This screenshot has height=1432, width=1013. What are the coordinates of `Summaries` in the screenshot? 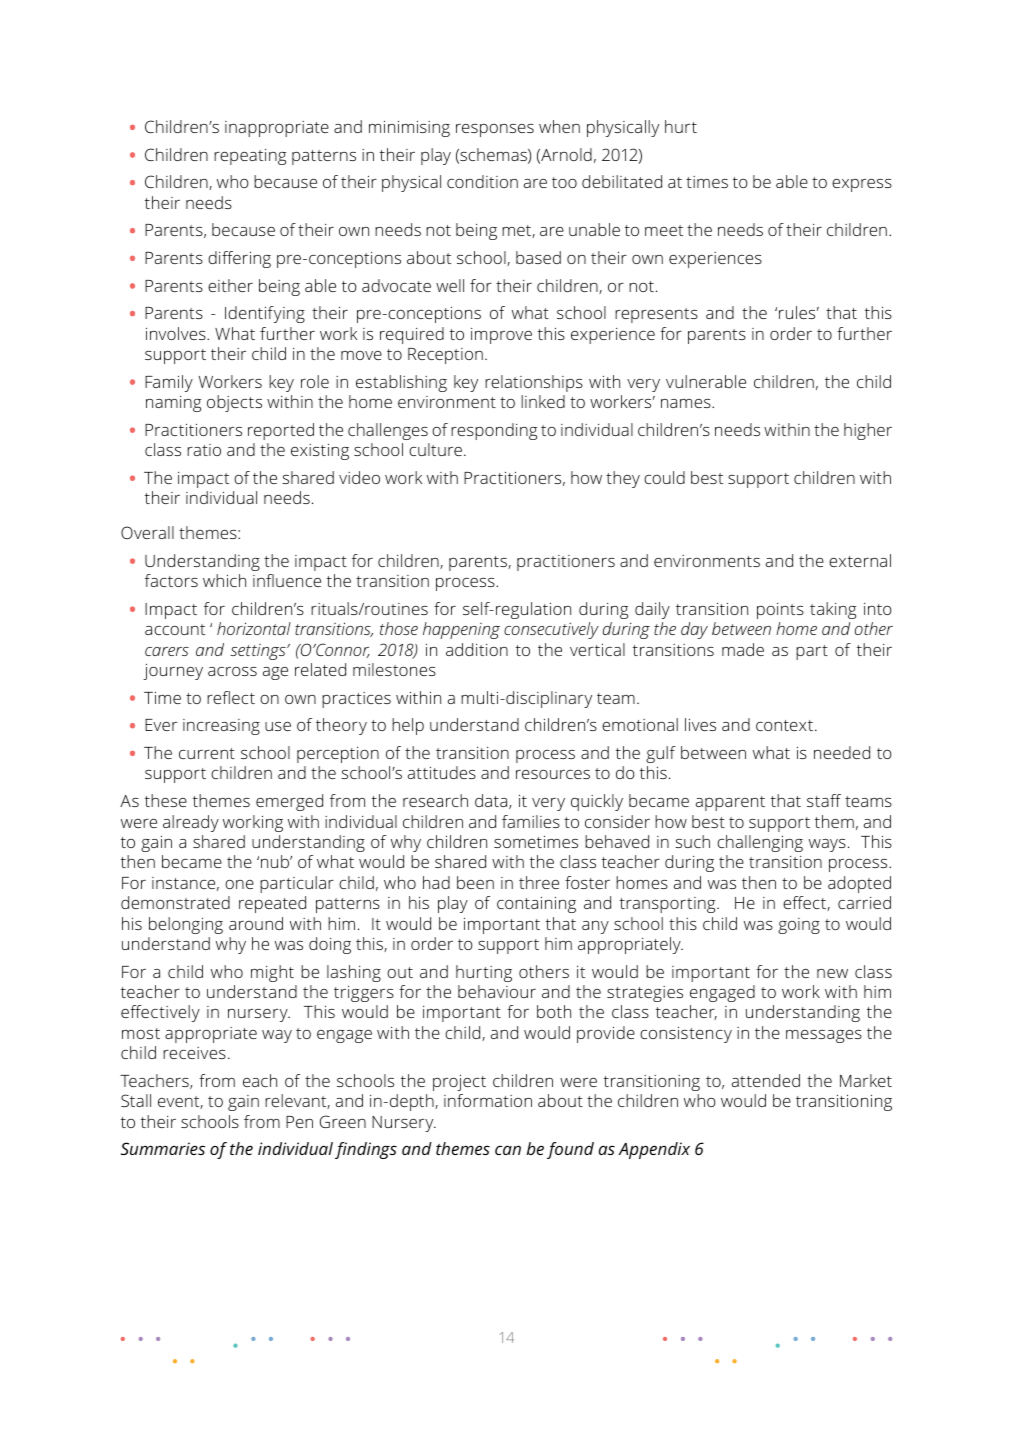 It's located at (163, 1148).
